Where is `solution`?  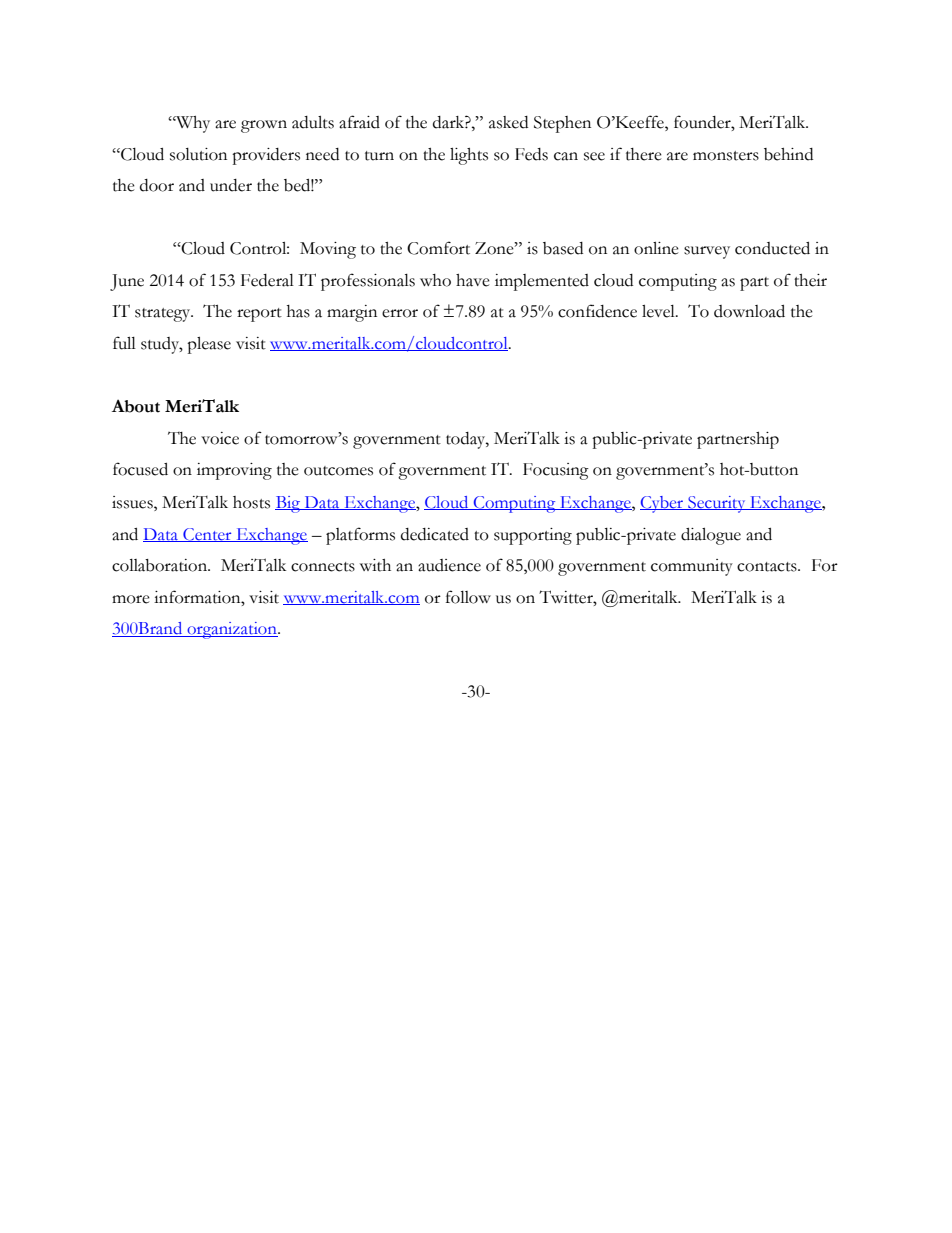
solution is located at coordinates (198, 154).
